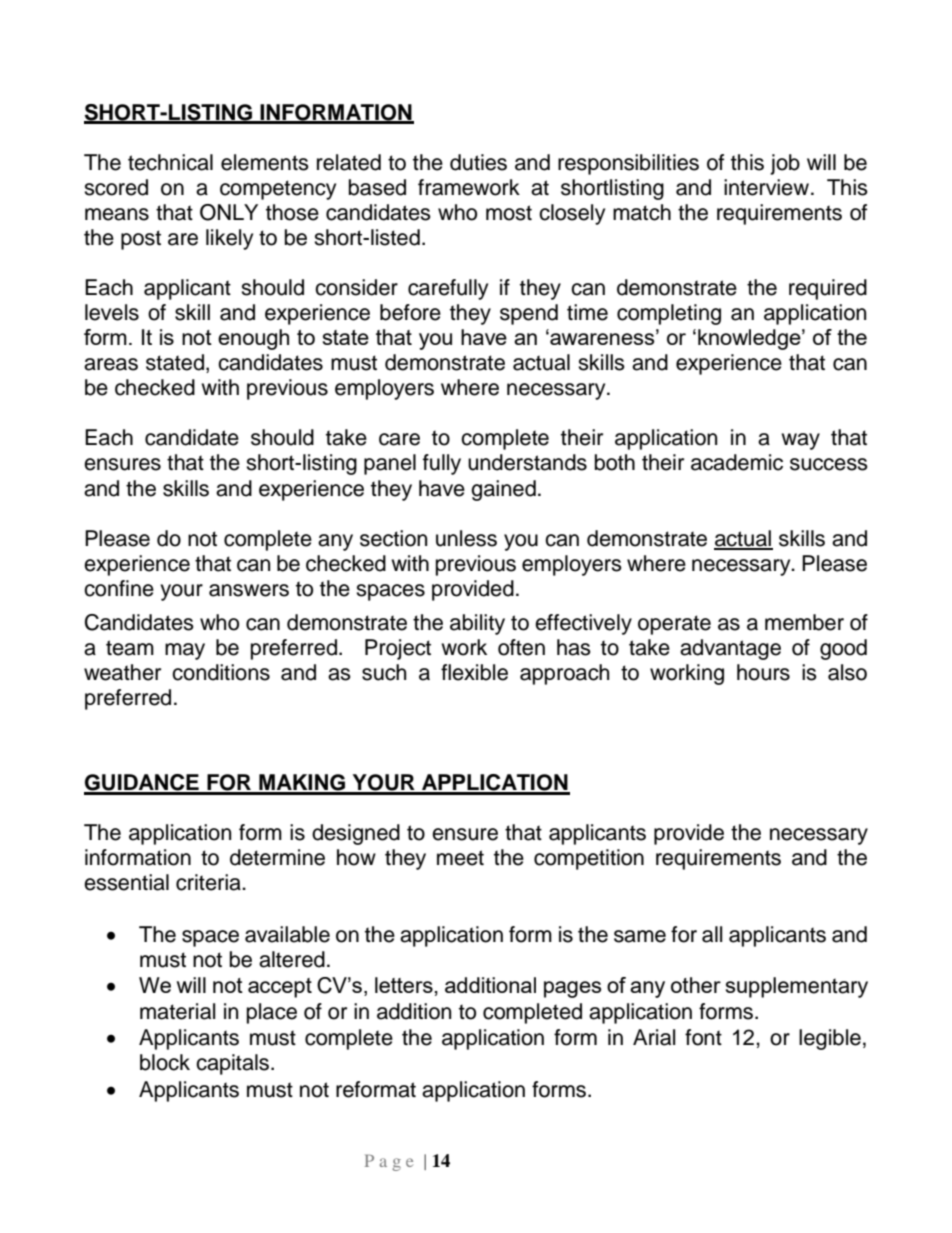 The width and height of the page is (952, 1233). What do you see at coordinates (253, 339) in the page?
I see `enough` at bounding box center [253, 339].
